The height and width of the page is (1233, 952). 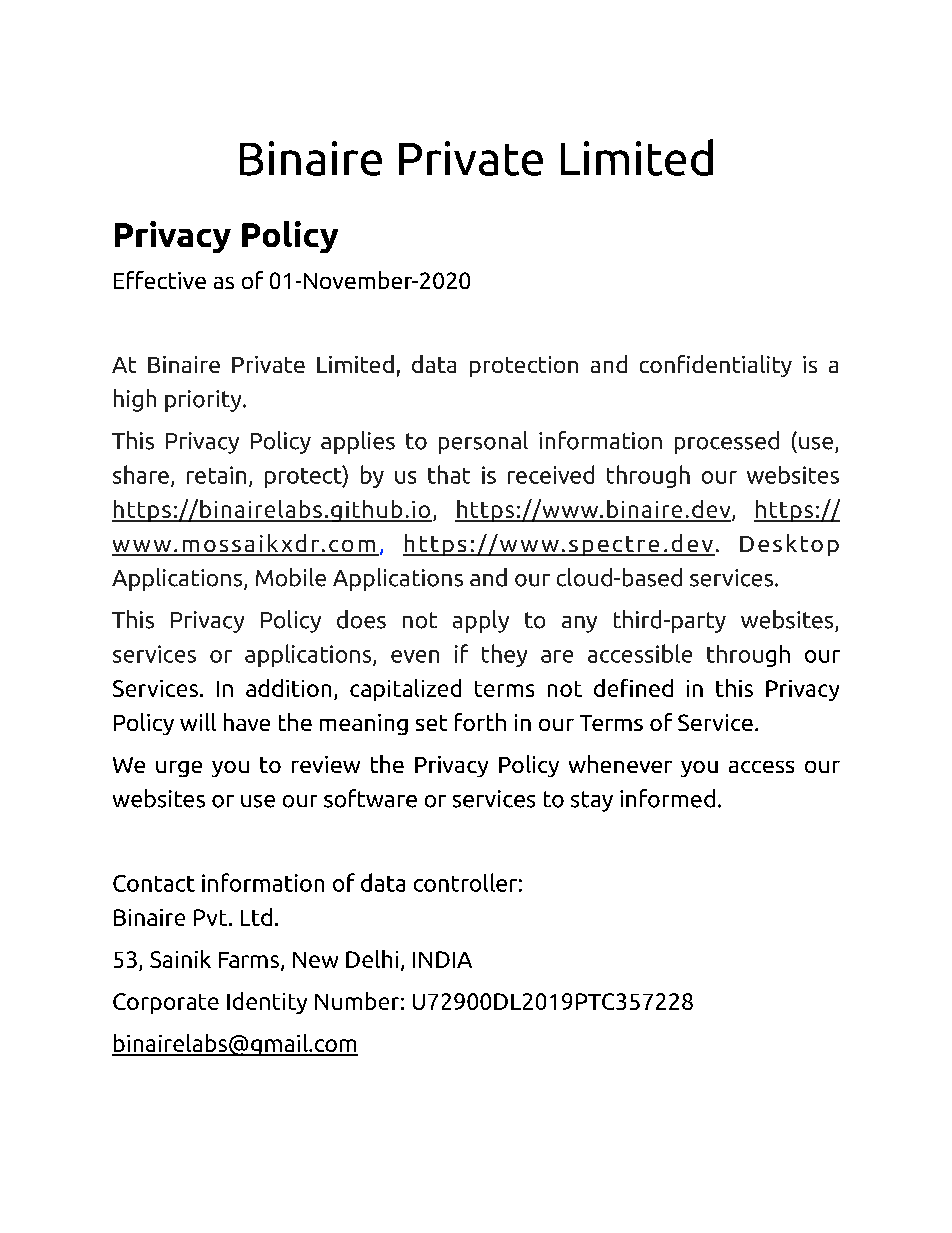 I want to click on informed, so click(x=667, y=798).
